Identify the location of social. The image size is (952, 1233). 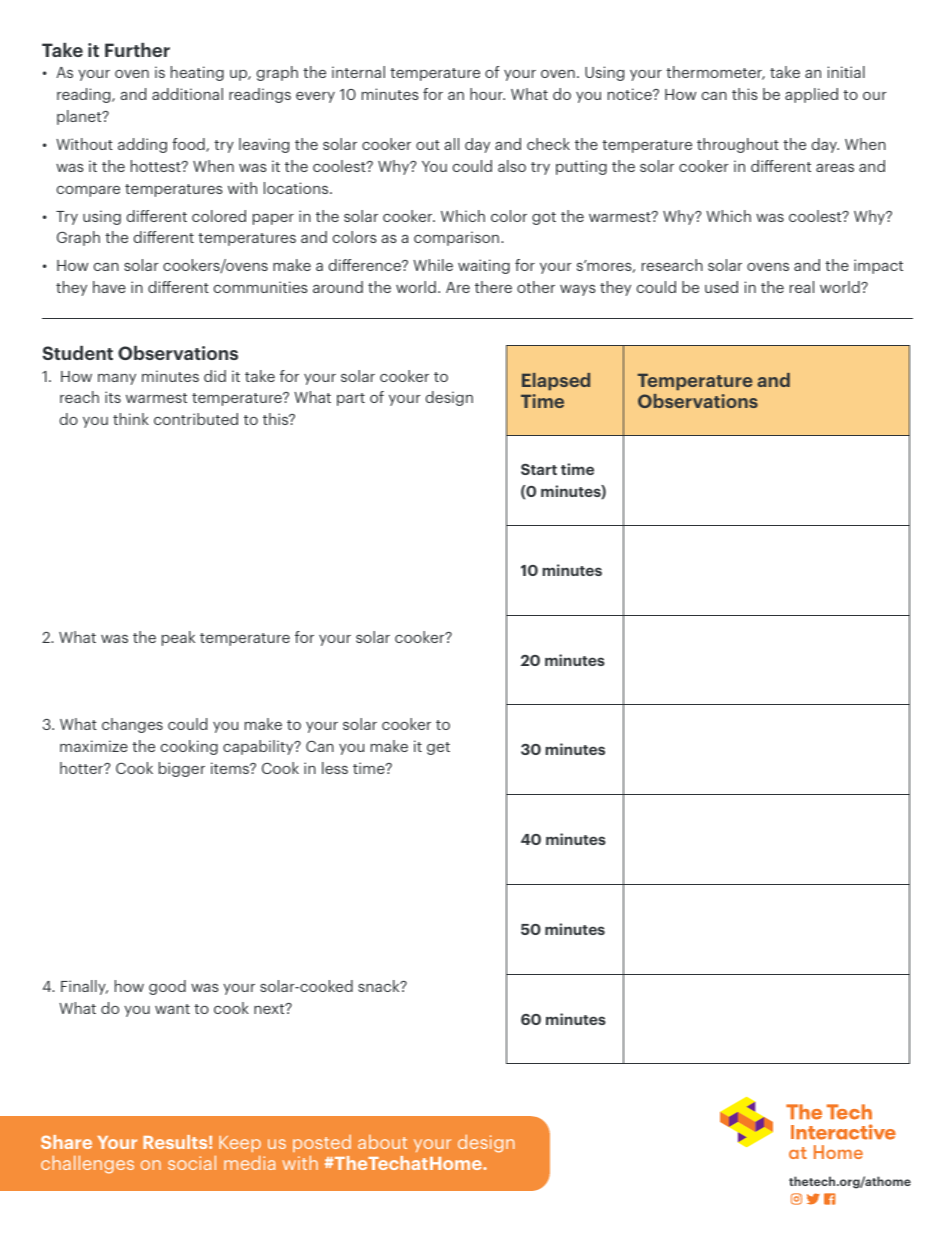
(192, 1163).
